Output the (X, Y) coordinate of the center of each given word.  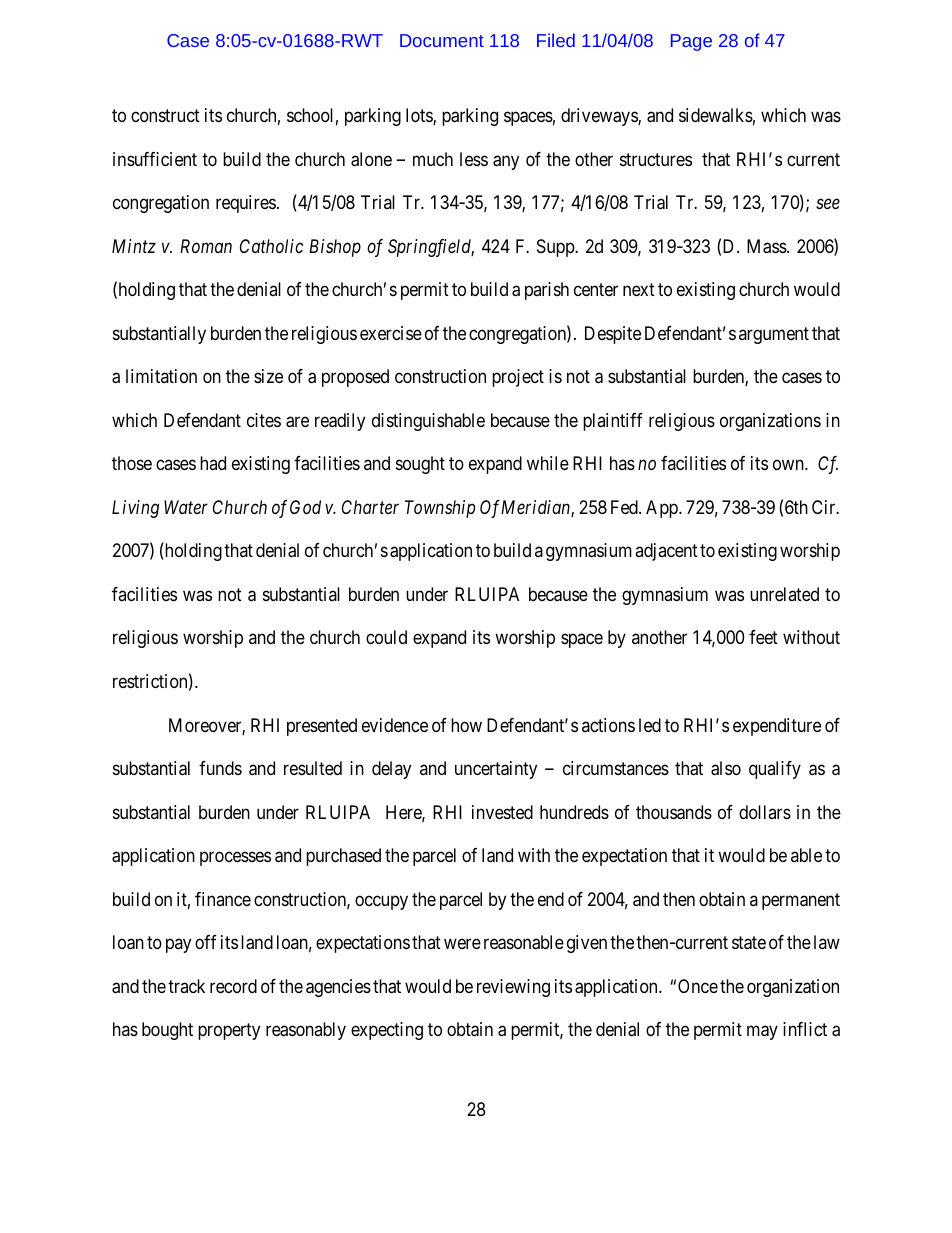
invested (502, 812)
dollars (765, 812)
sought (420, 465)
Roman (206, 246)
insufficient (155, 159)
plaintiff (613, 422)
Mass (767, 246)
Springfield (431, 248)
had (213, 463)
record (233, 986)
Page (691, 42)
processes (235, 859)
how (466, 725)
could (386, 637)
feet (763, 637)
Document (442, 40)
